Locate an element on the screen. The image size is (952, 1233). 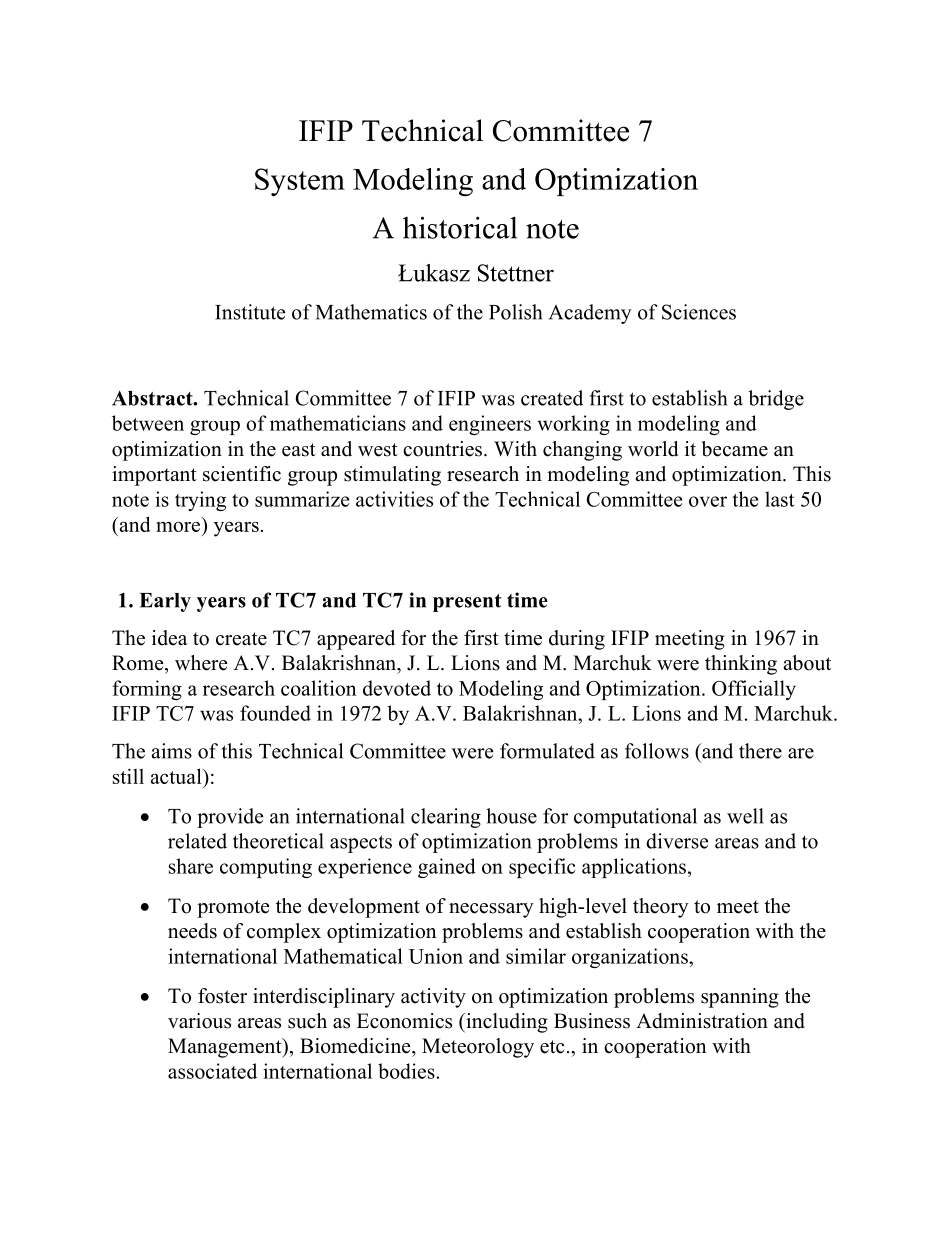
there is located at coordinates (760, 751).
